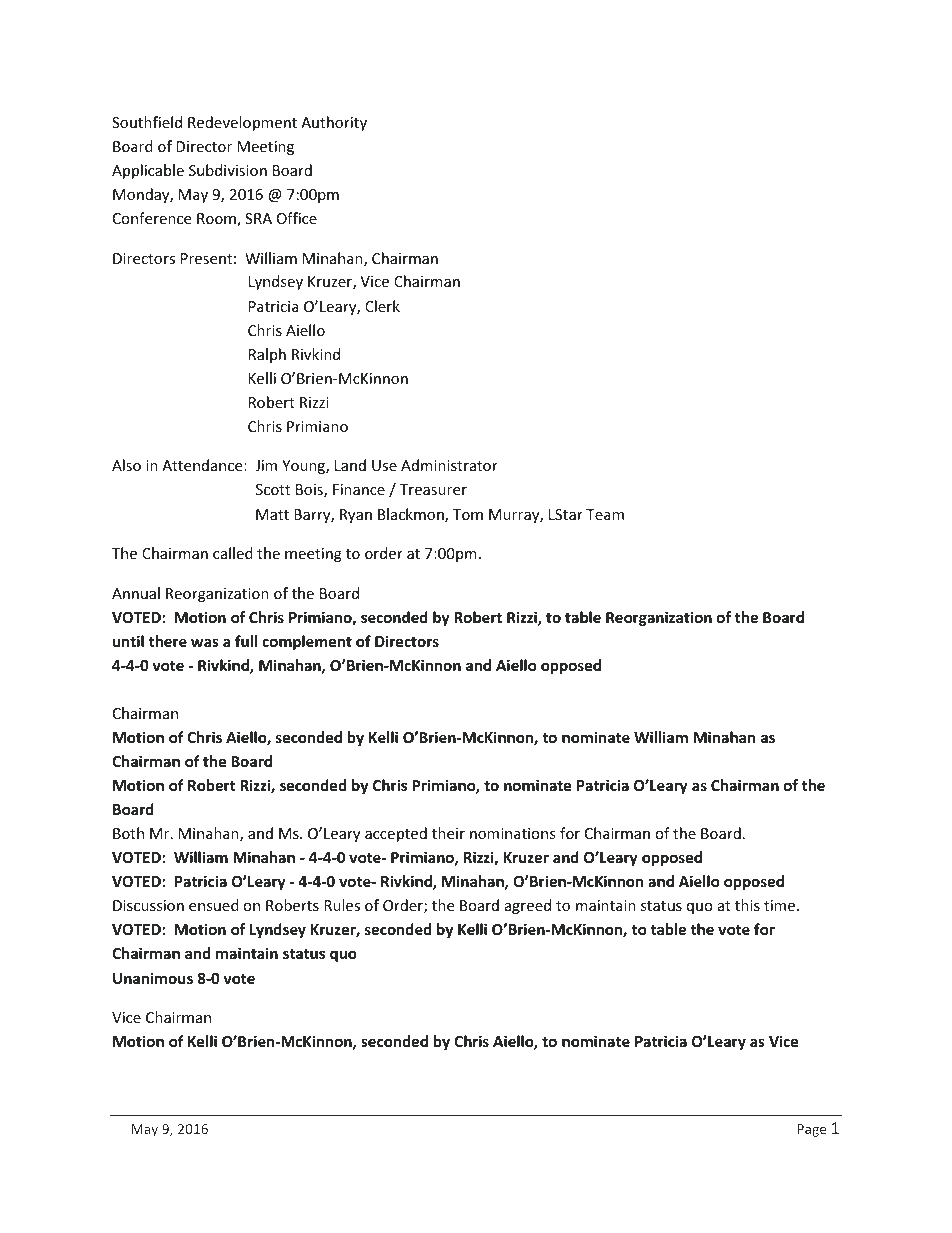 Image resolution: width=952 pixels, height=1233 pixels. I want to click on Authority, so click(334, 123).
